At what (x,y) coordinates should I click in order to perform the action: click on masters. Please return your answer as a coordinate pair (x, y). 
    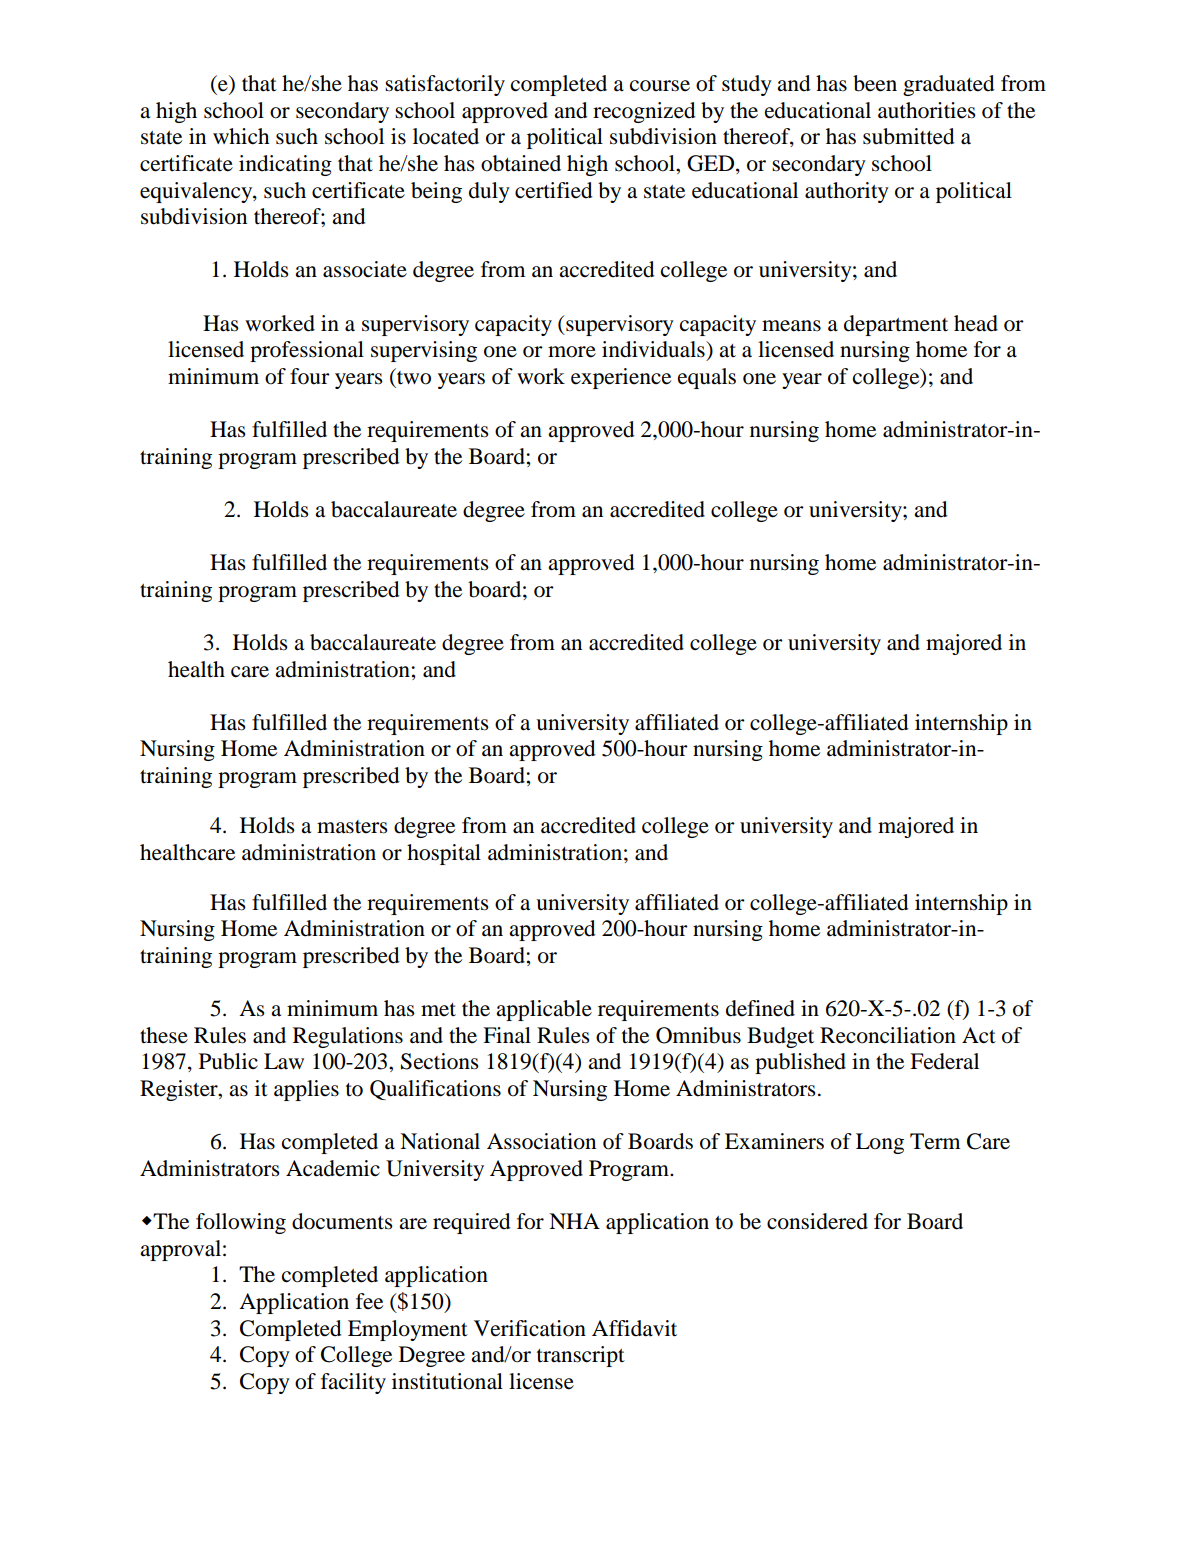
    Looking at the image, I should click on (352, 827).
